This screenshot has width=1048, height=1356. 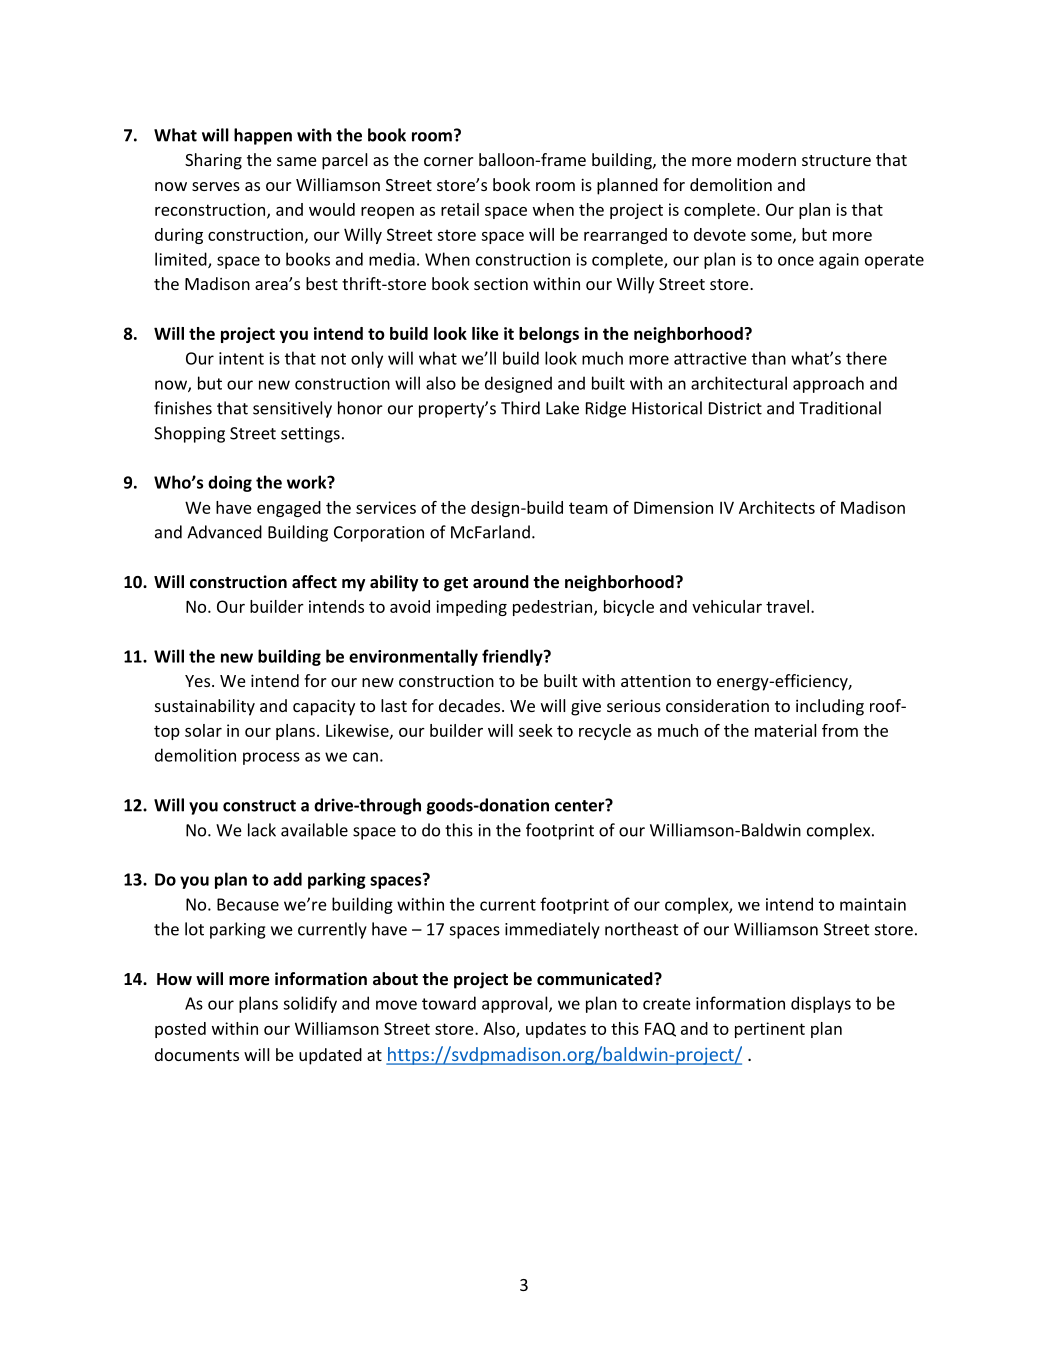 What do you see at coordinates (520, 408) in the screenshot?
I see `Third` at bounding box center [520, 408].
